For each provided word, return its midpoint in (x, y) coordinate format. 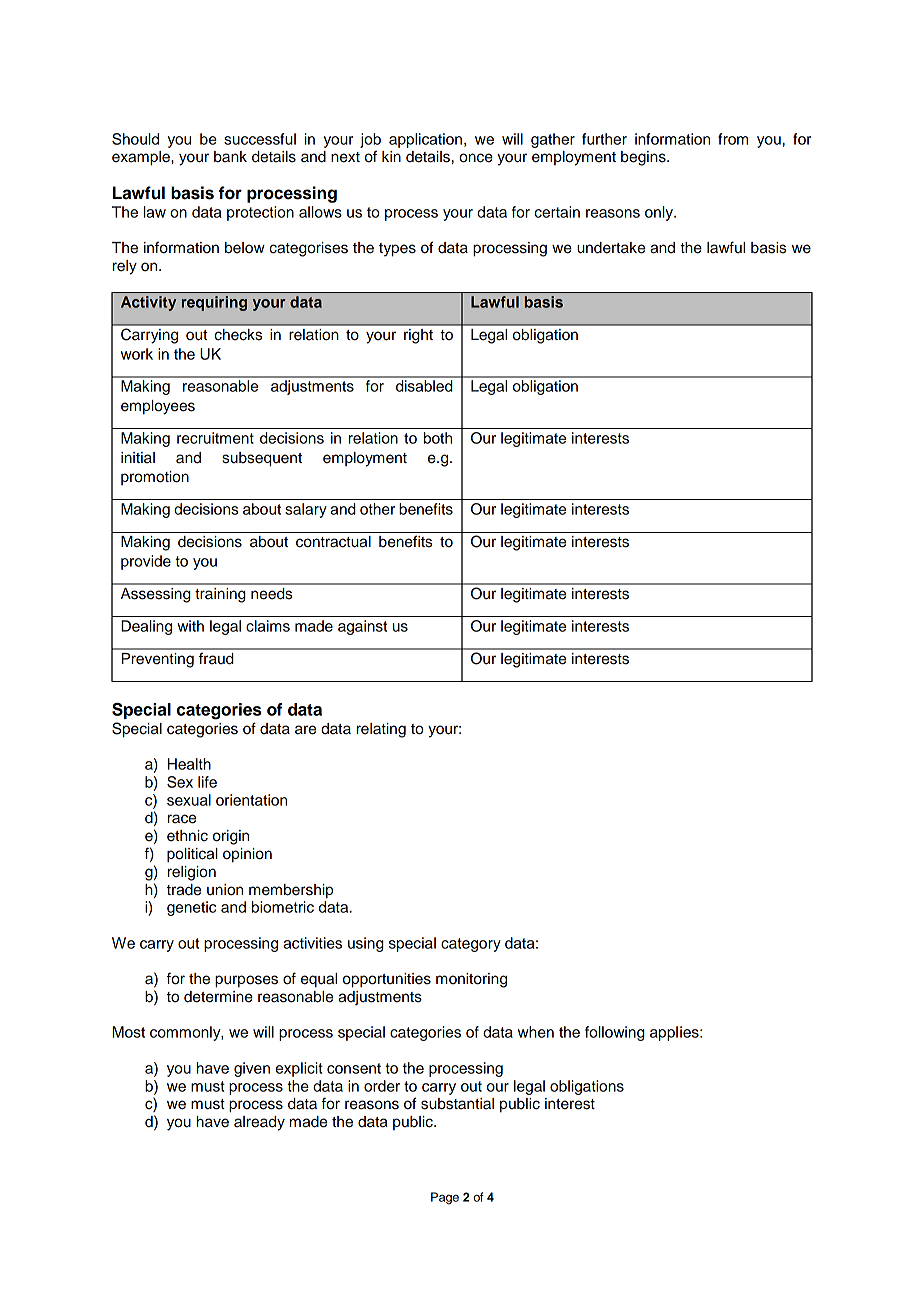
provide (146, 562)
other (377, 509)
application (425, 140)
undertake (611, 248)
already (259, 1123)
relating (381, 730)
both (438, 438)
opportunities (387, 980)
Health (189, 764)
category (471, 945)
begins (644, 158)
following (615, 1033)
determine (218, 997)
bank (230, 157)
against (362, 627)
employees (158, 407)
